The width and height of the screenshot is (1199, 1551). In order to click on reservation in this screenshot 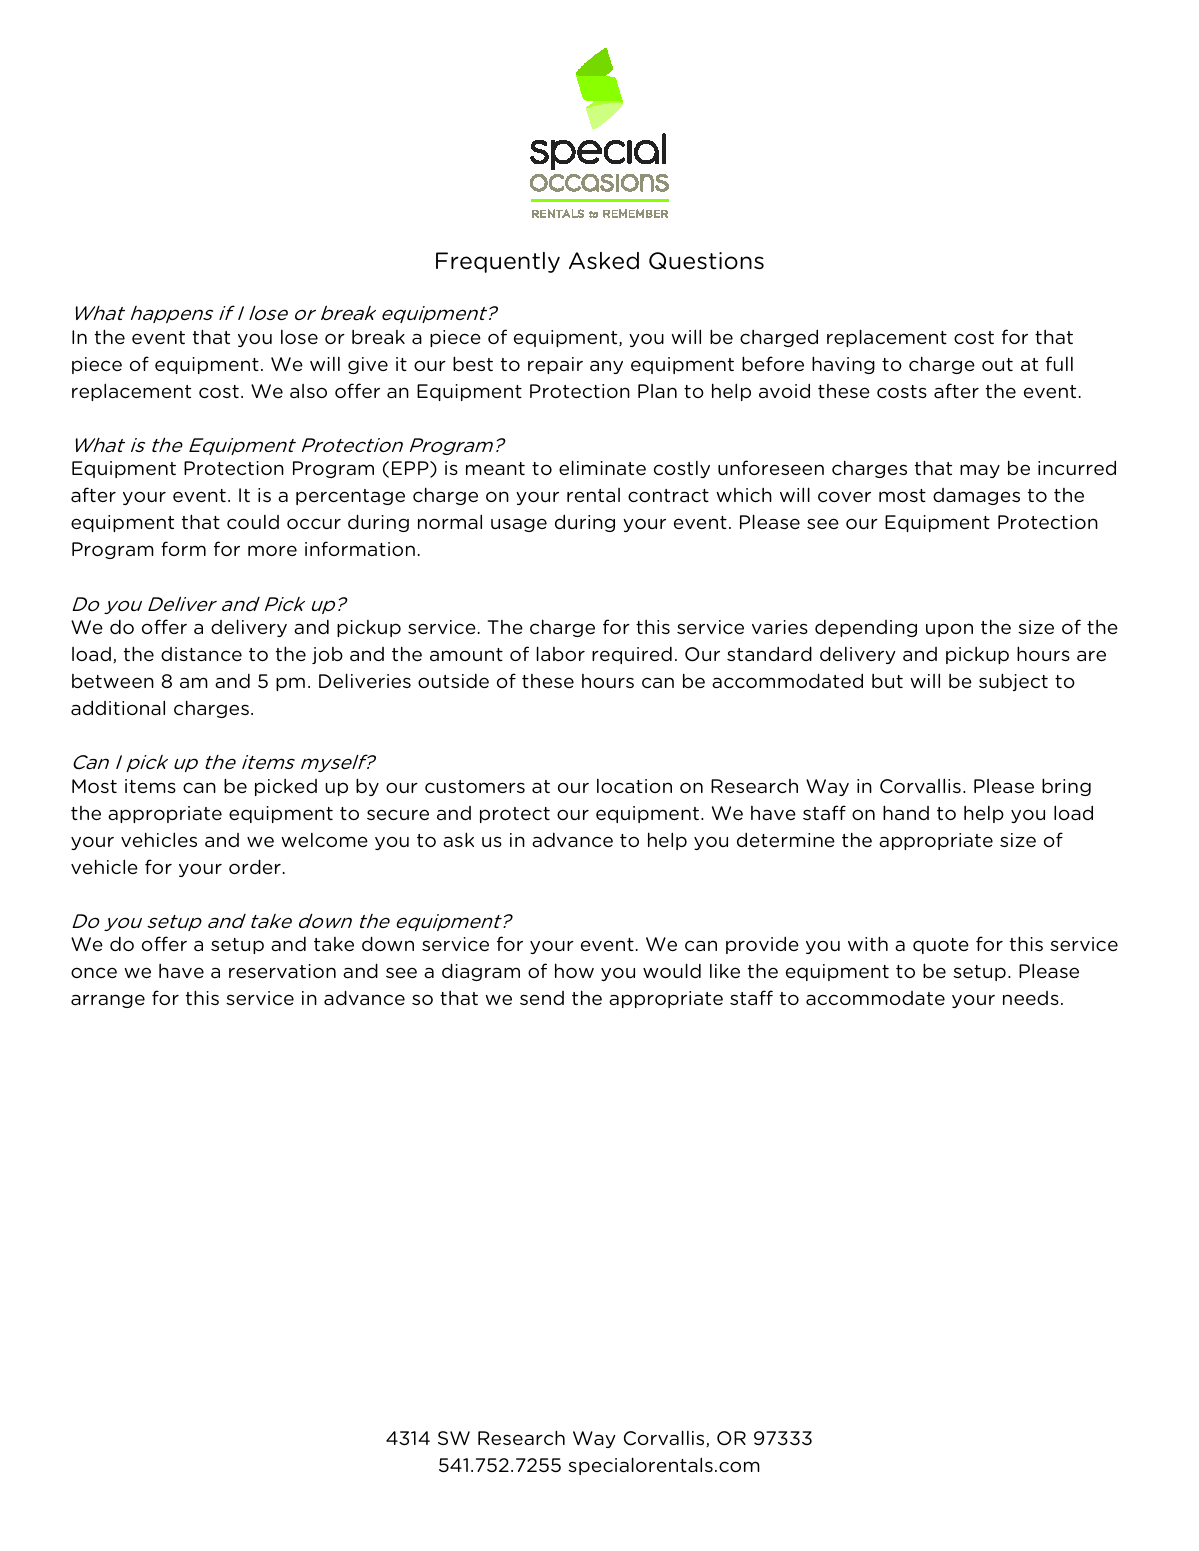, I will do `click(282, 971)`.
